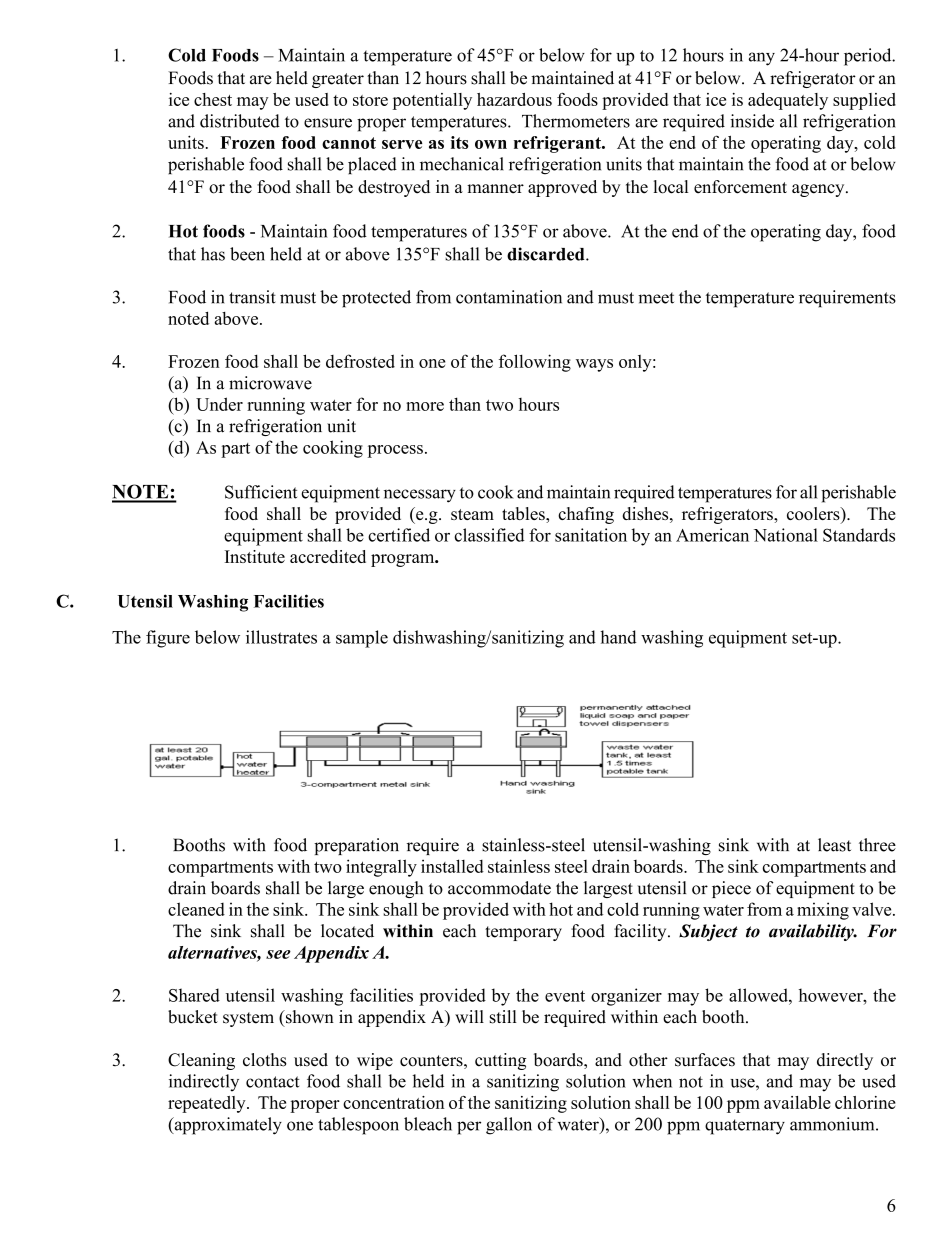 This document has height=1233, width=952. What do you see at coordinates (213, 99) in the document?
I see `chest` at bounding box center [213, 99].
